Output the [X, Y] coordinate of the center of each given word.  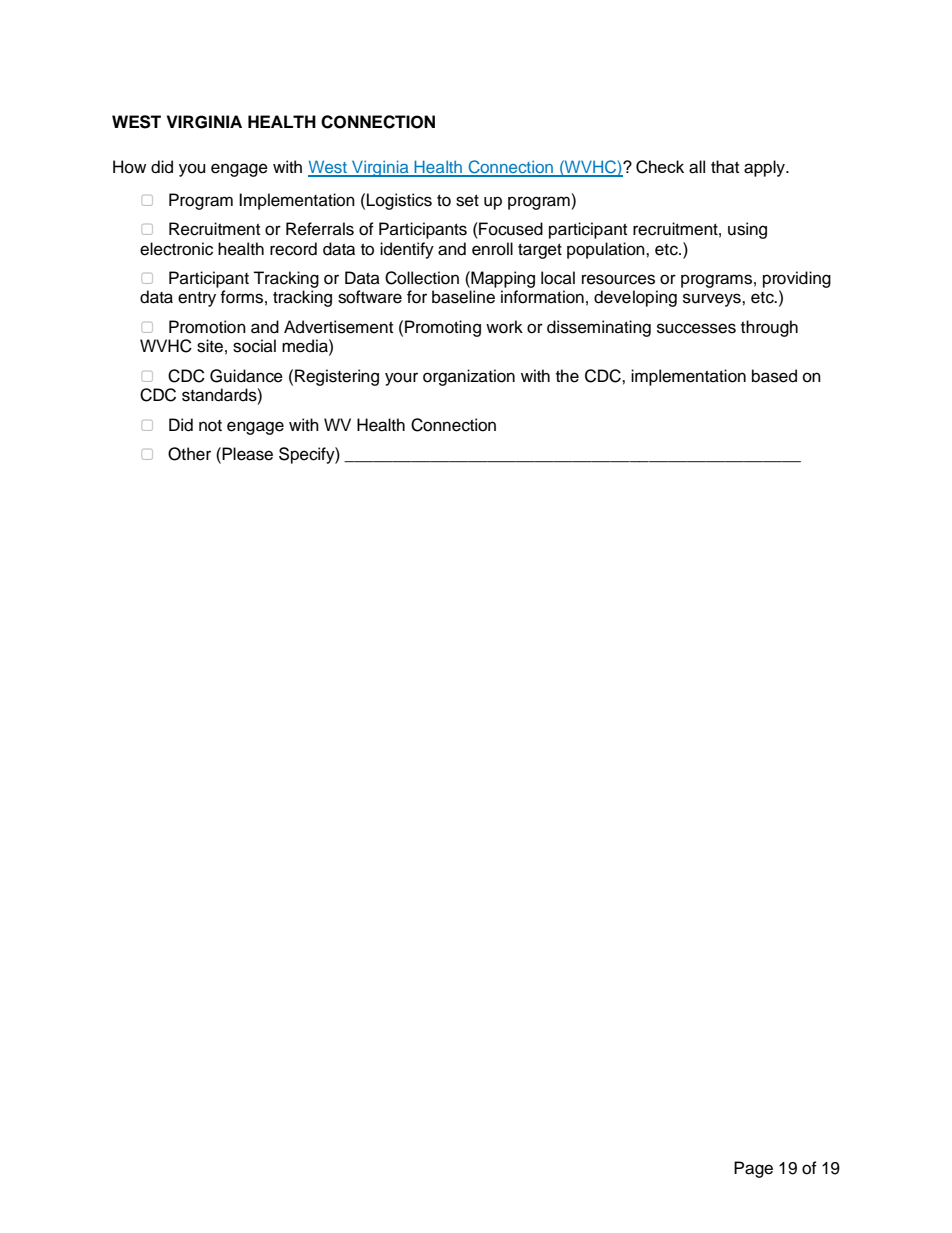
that [725, 167]
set [467, 201]
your [401, 379]
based [774, 376]
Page [753, 1169]
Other [189, 454]
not [210, 426]
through [769, 328]
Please [246, 454]
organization [469, 377]
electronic [176, 249]
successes [696, 328]
